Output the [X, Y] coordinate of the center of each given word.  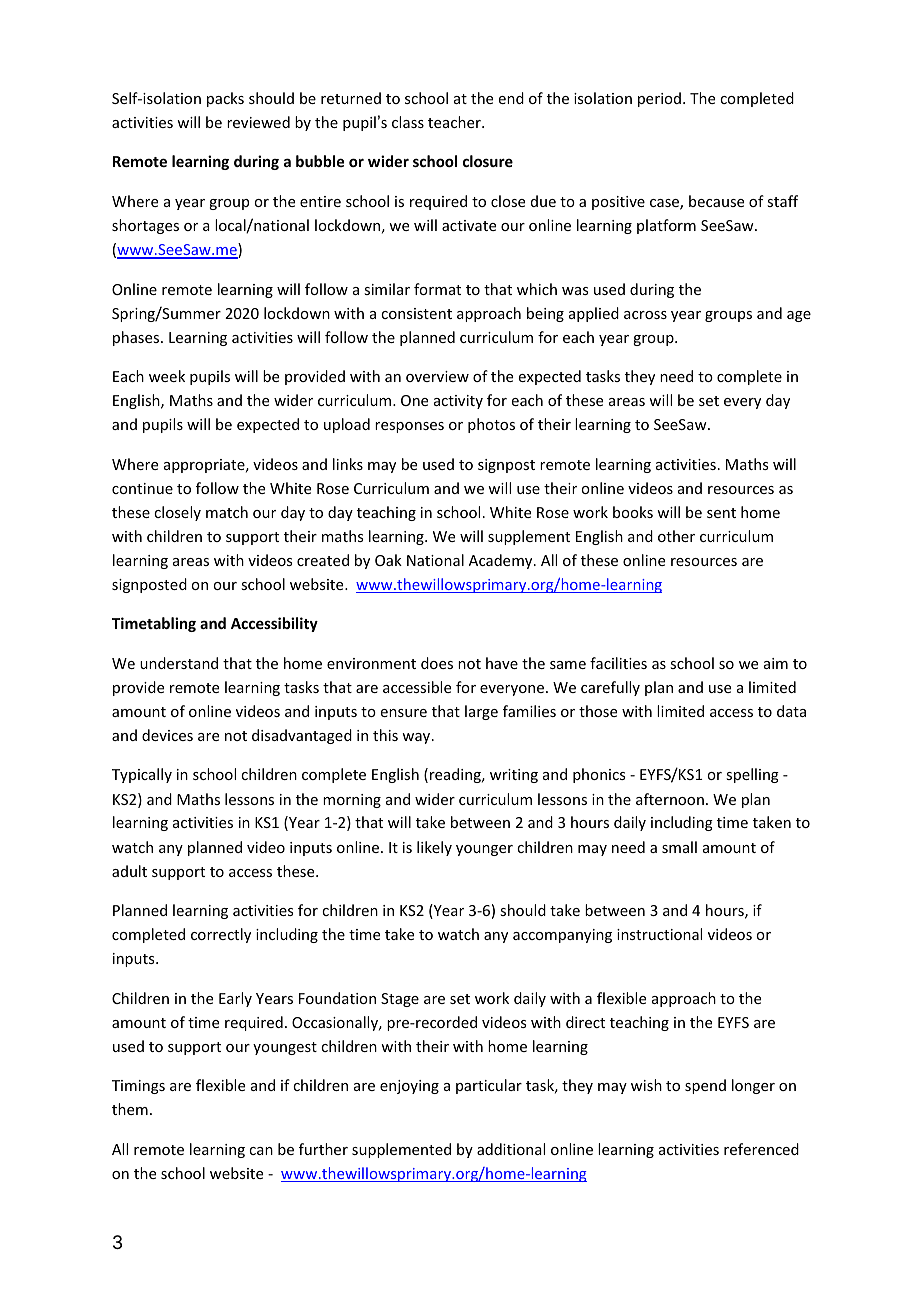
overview [437, 376]
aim [776, 663]
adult [129, 871]
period [659, 99]
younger [484, 850]
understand [179, 663]
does [437, 663]
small [679, 847]
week [167, 376]
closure [488, 161]
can [261, 1151]
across [645, 315]
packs [225, 99]
